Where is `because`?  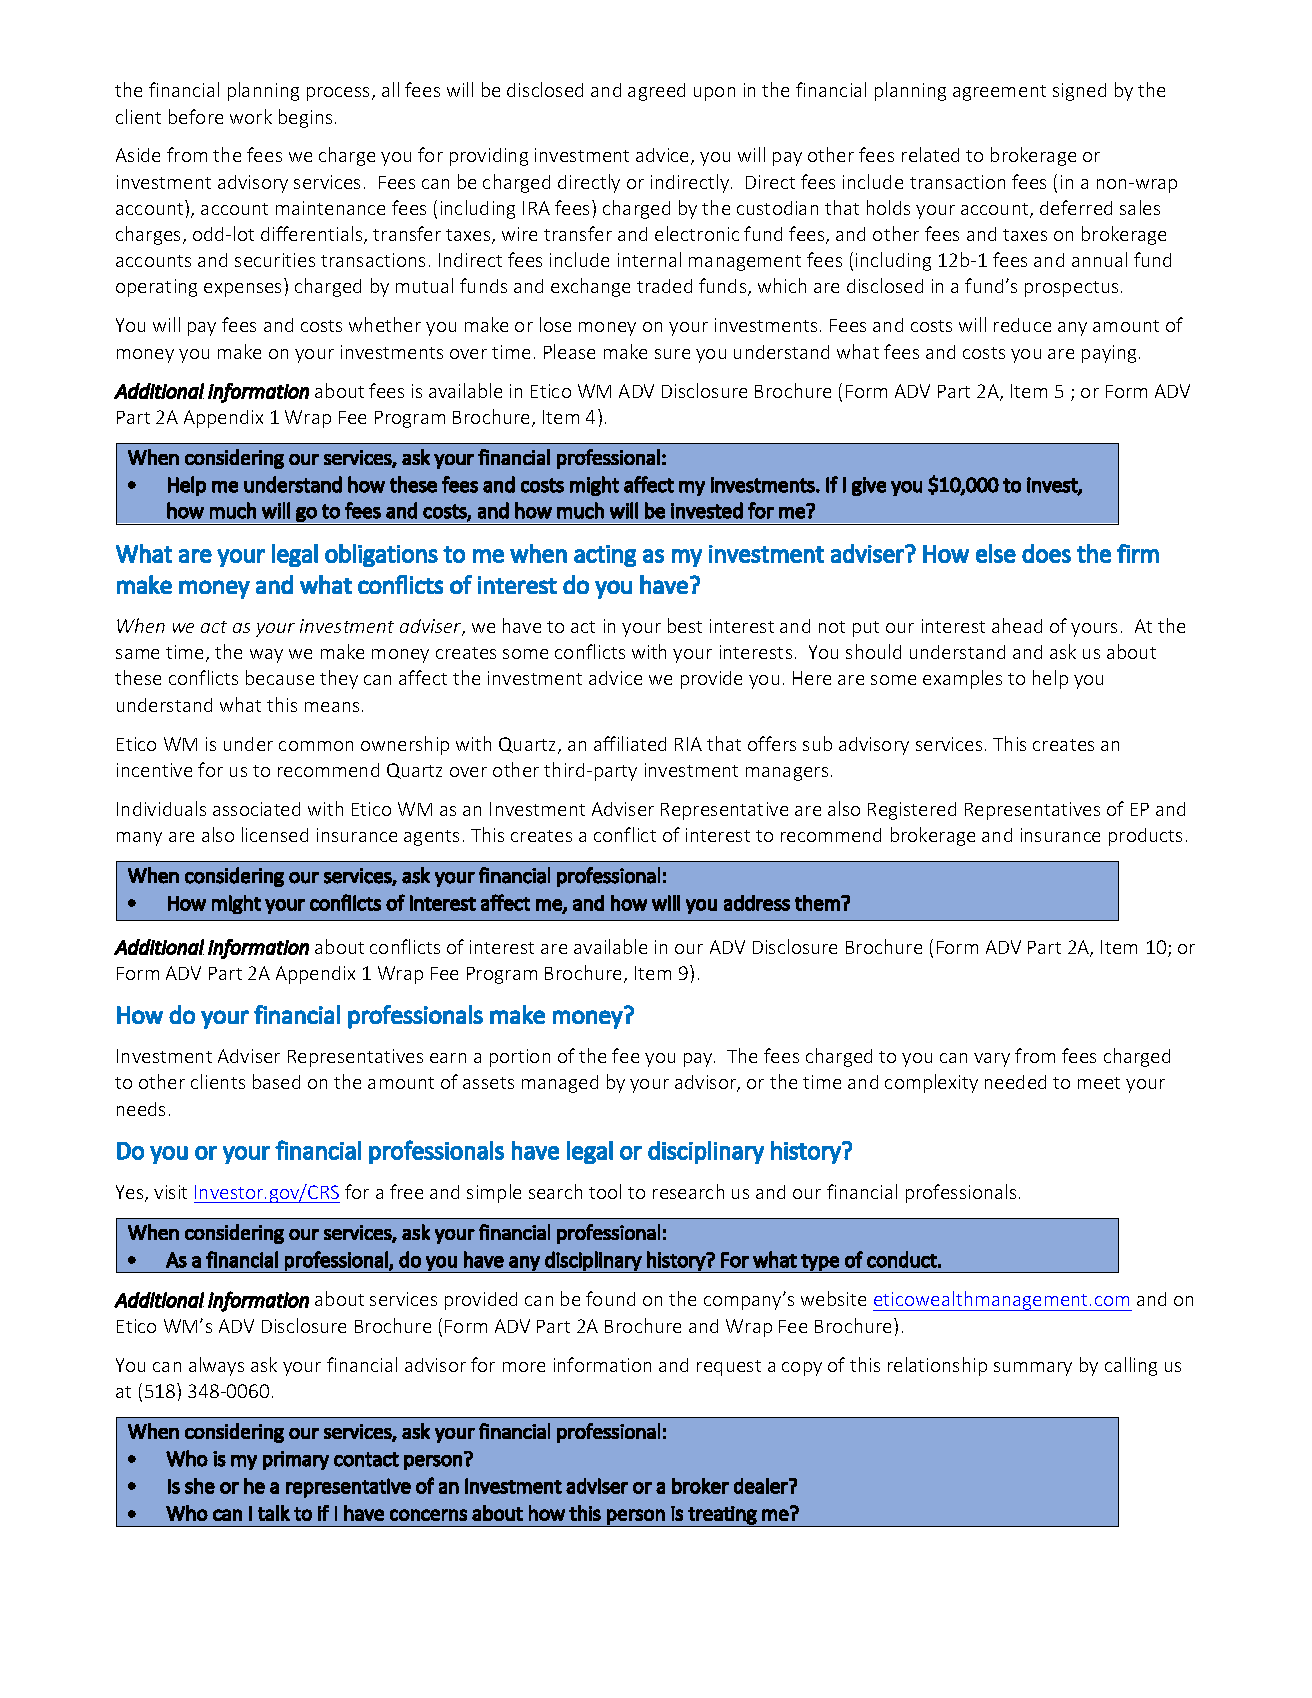
because is located at coordinates (280, 677).
